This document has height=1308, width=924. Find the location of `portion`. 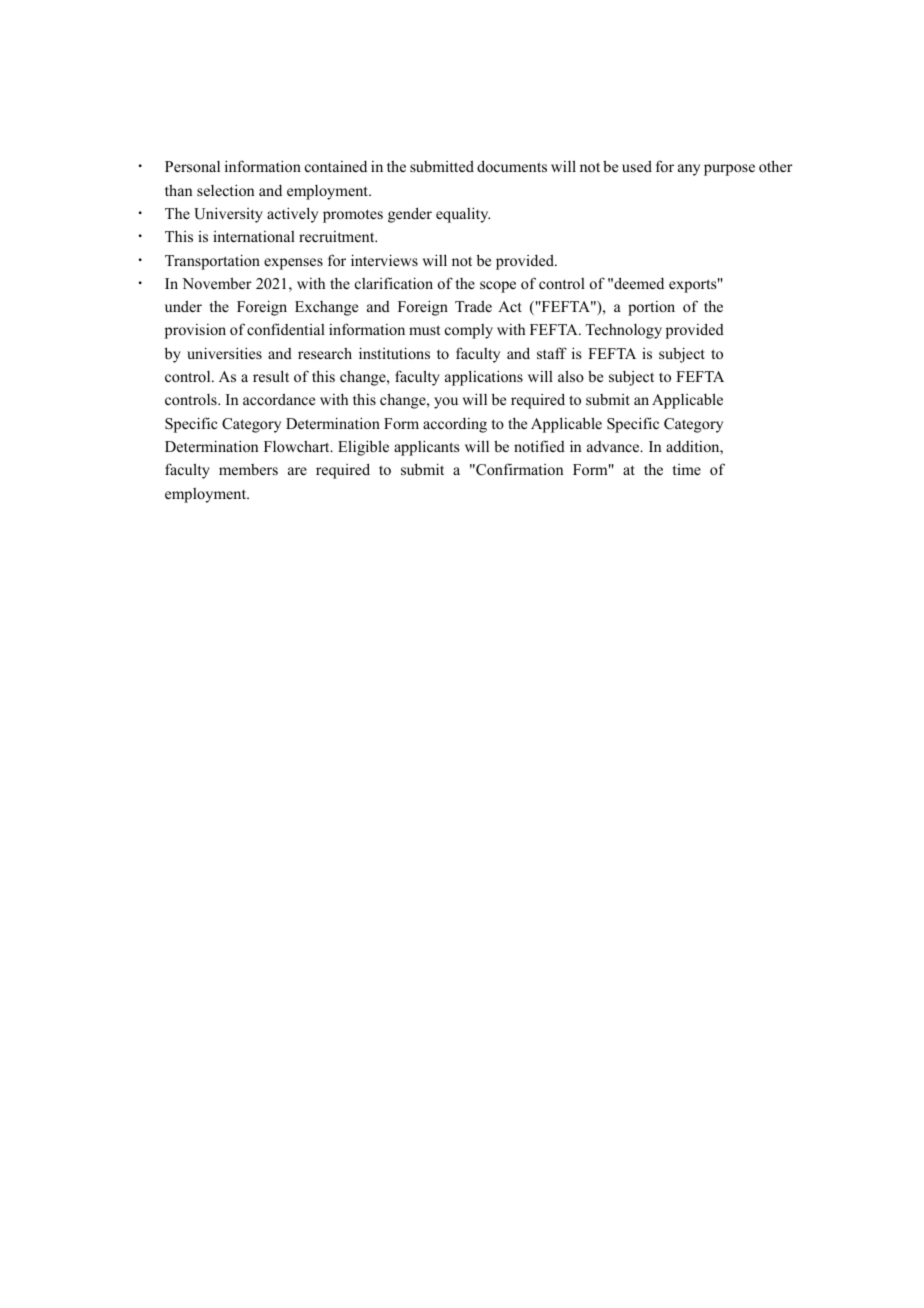

portion is located at coordinates (651, 308).
